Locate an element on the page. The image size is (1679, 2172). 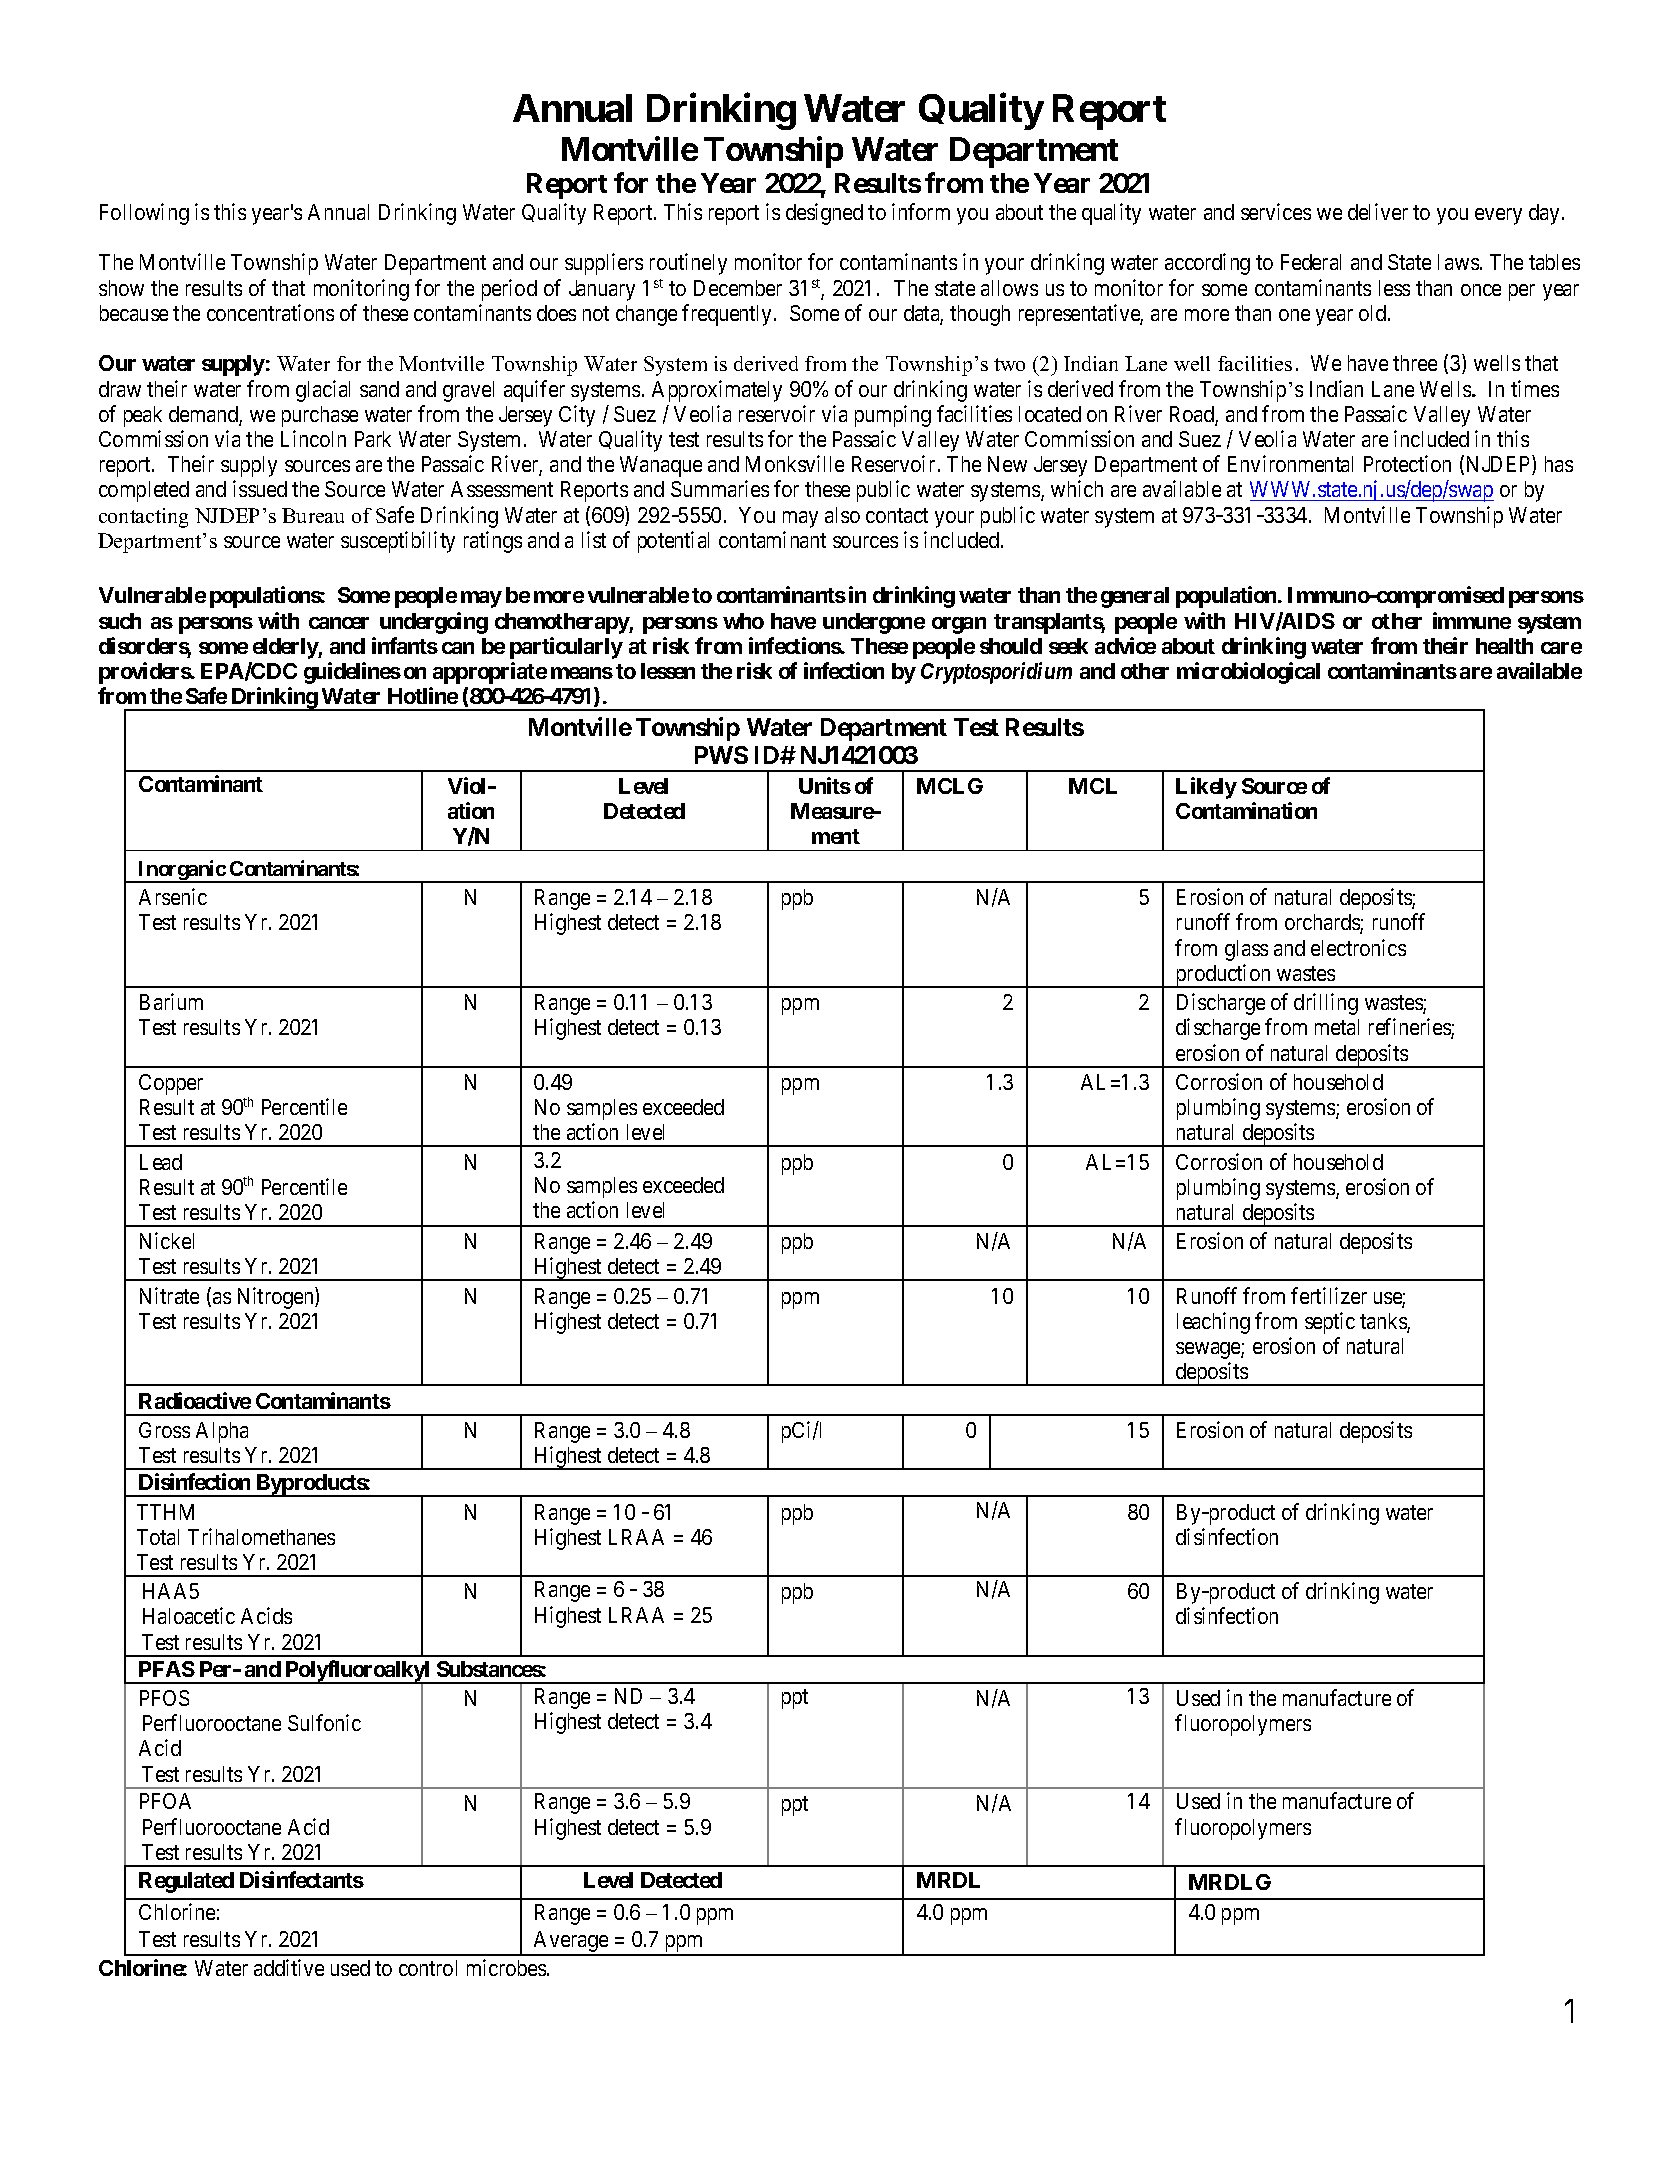
designed is located at coordinates (824, 214).
